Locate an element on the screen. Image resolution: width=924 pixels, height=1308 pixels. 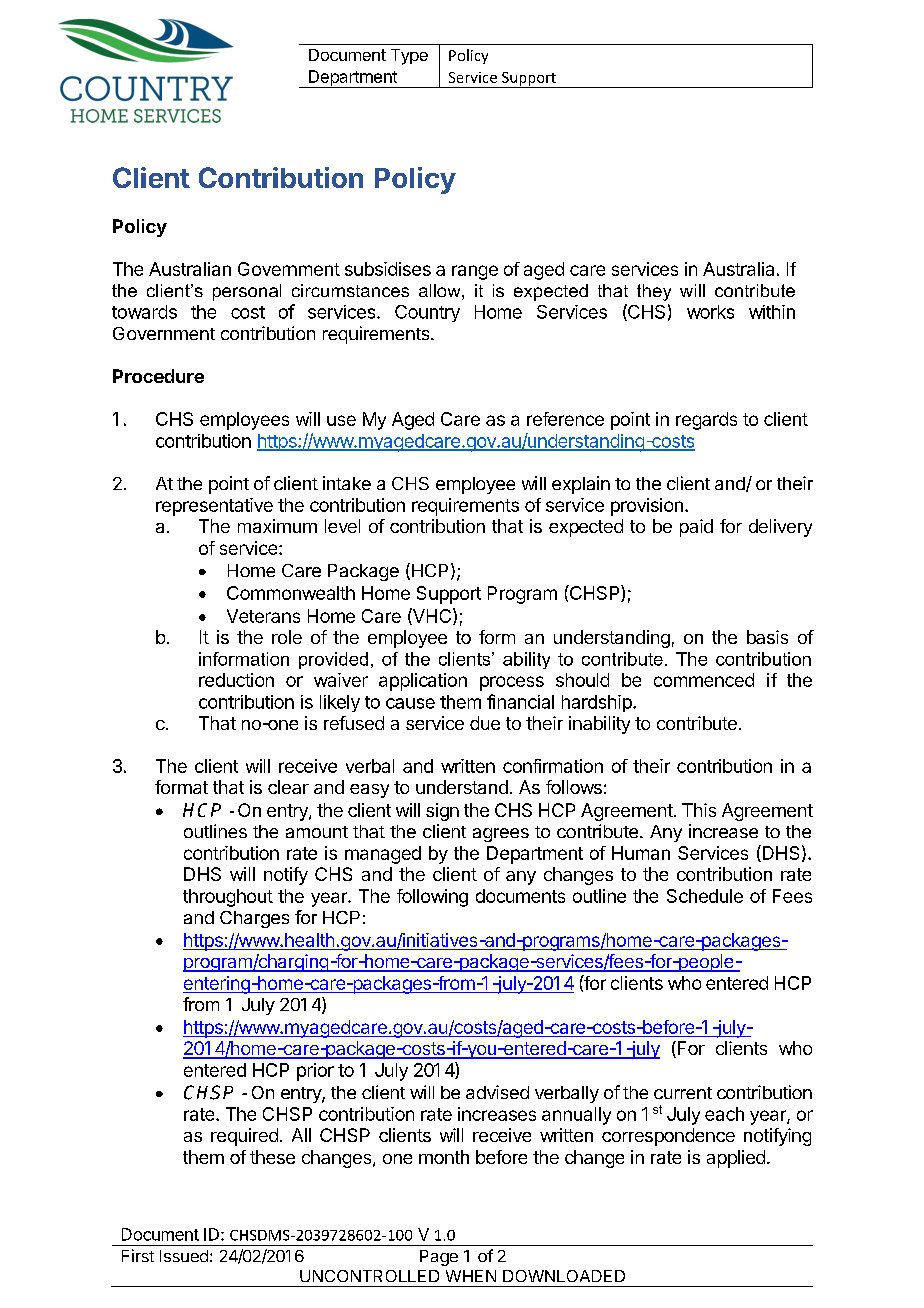
they is located at coordinates (654, 292).
